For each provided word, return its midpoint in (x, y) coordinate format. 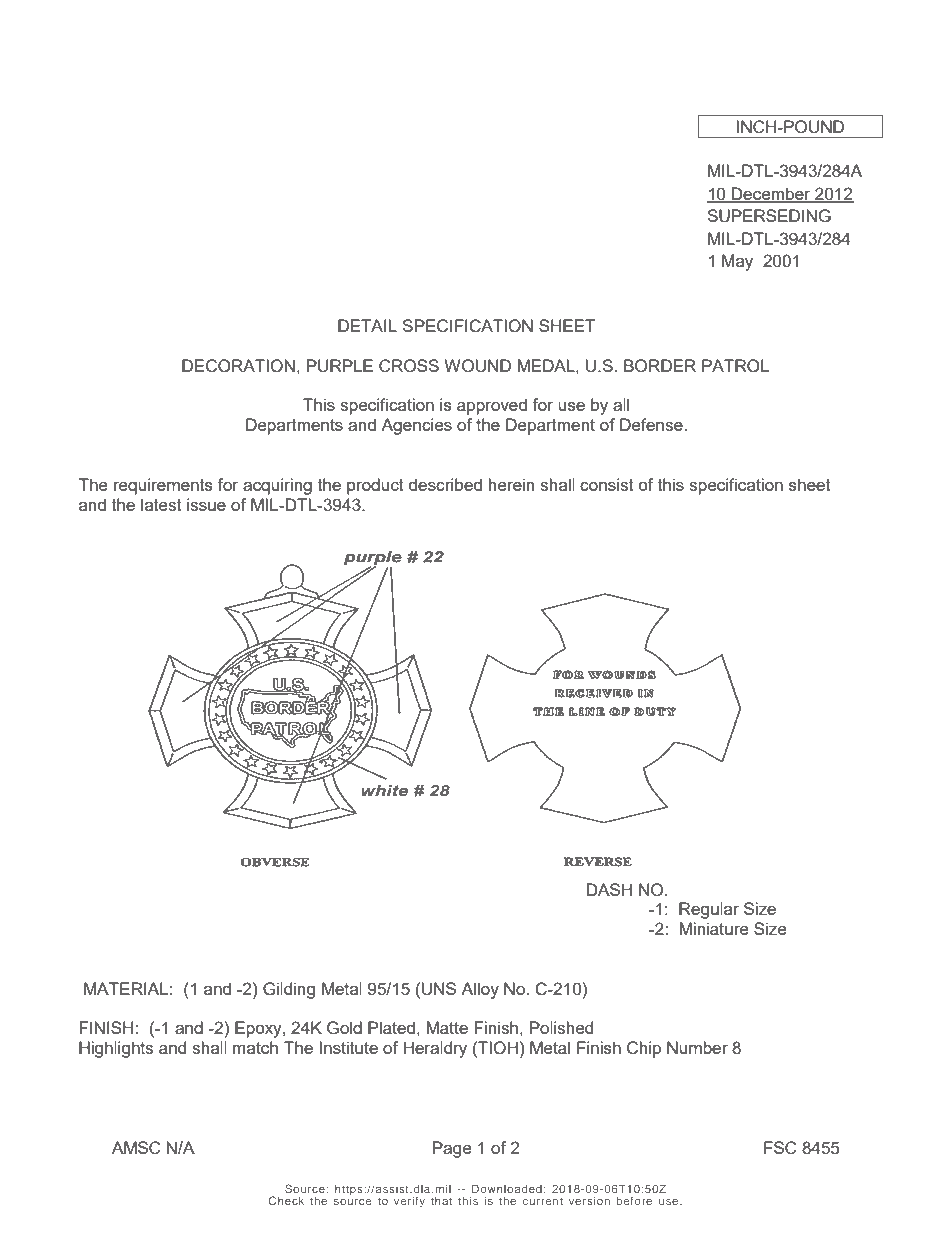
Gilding (289, 990)
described (445, 484)
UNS (439, 989)
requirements (163, 486)
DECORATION (238, 366)
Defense (652, 424)
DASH (609, 889)
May (737, 262)
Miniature (714, 928)
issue (206, 504)
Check (286, 1200)
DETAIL (367, 325)
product (375, 486)
